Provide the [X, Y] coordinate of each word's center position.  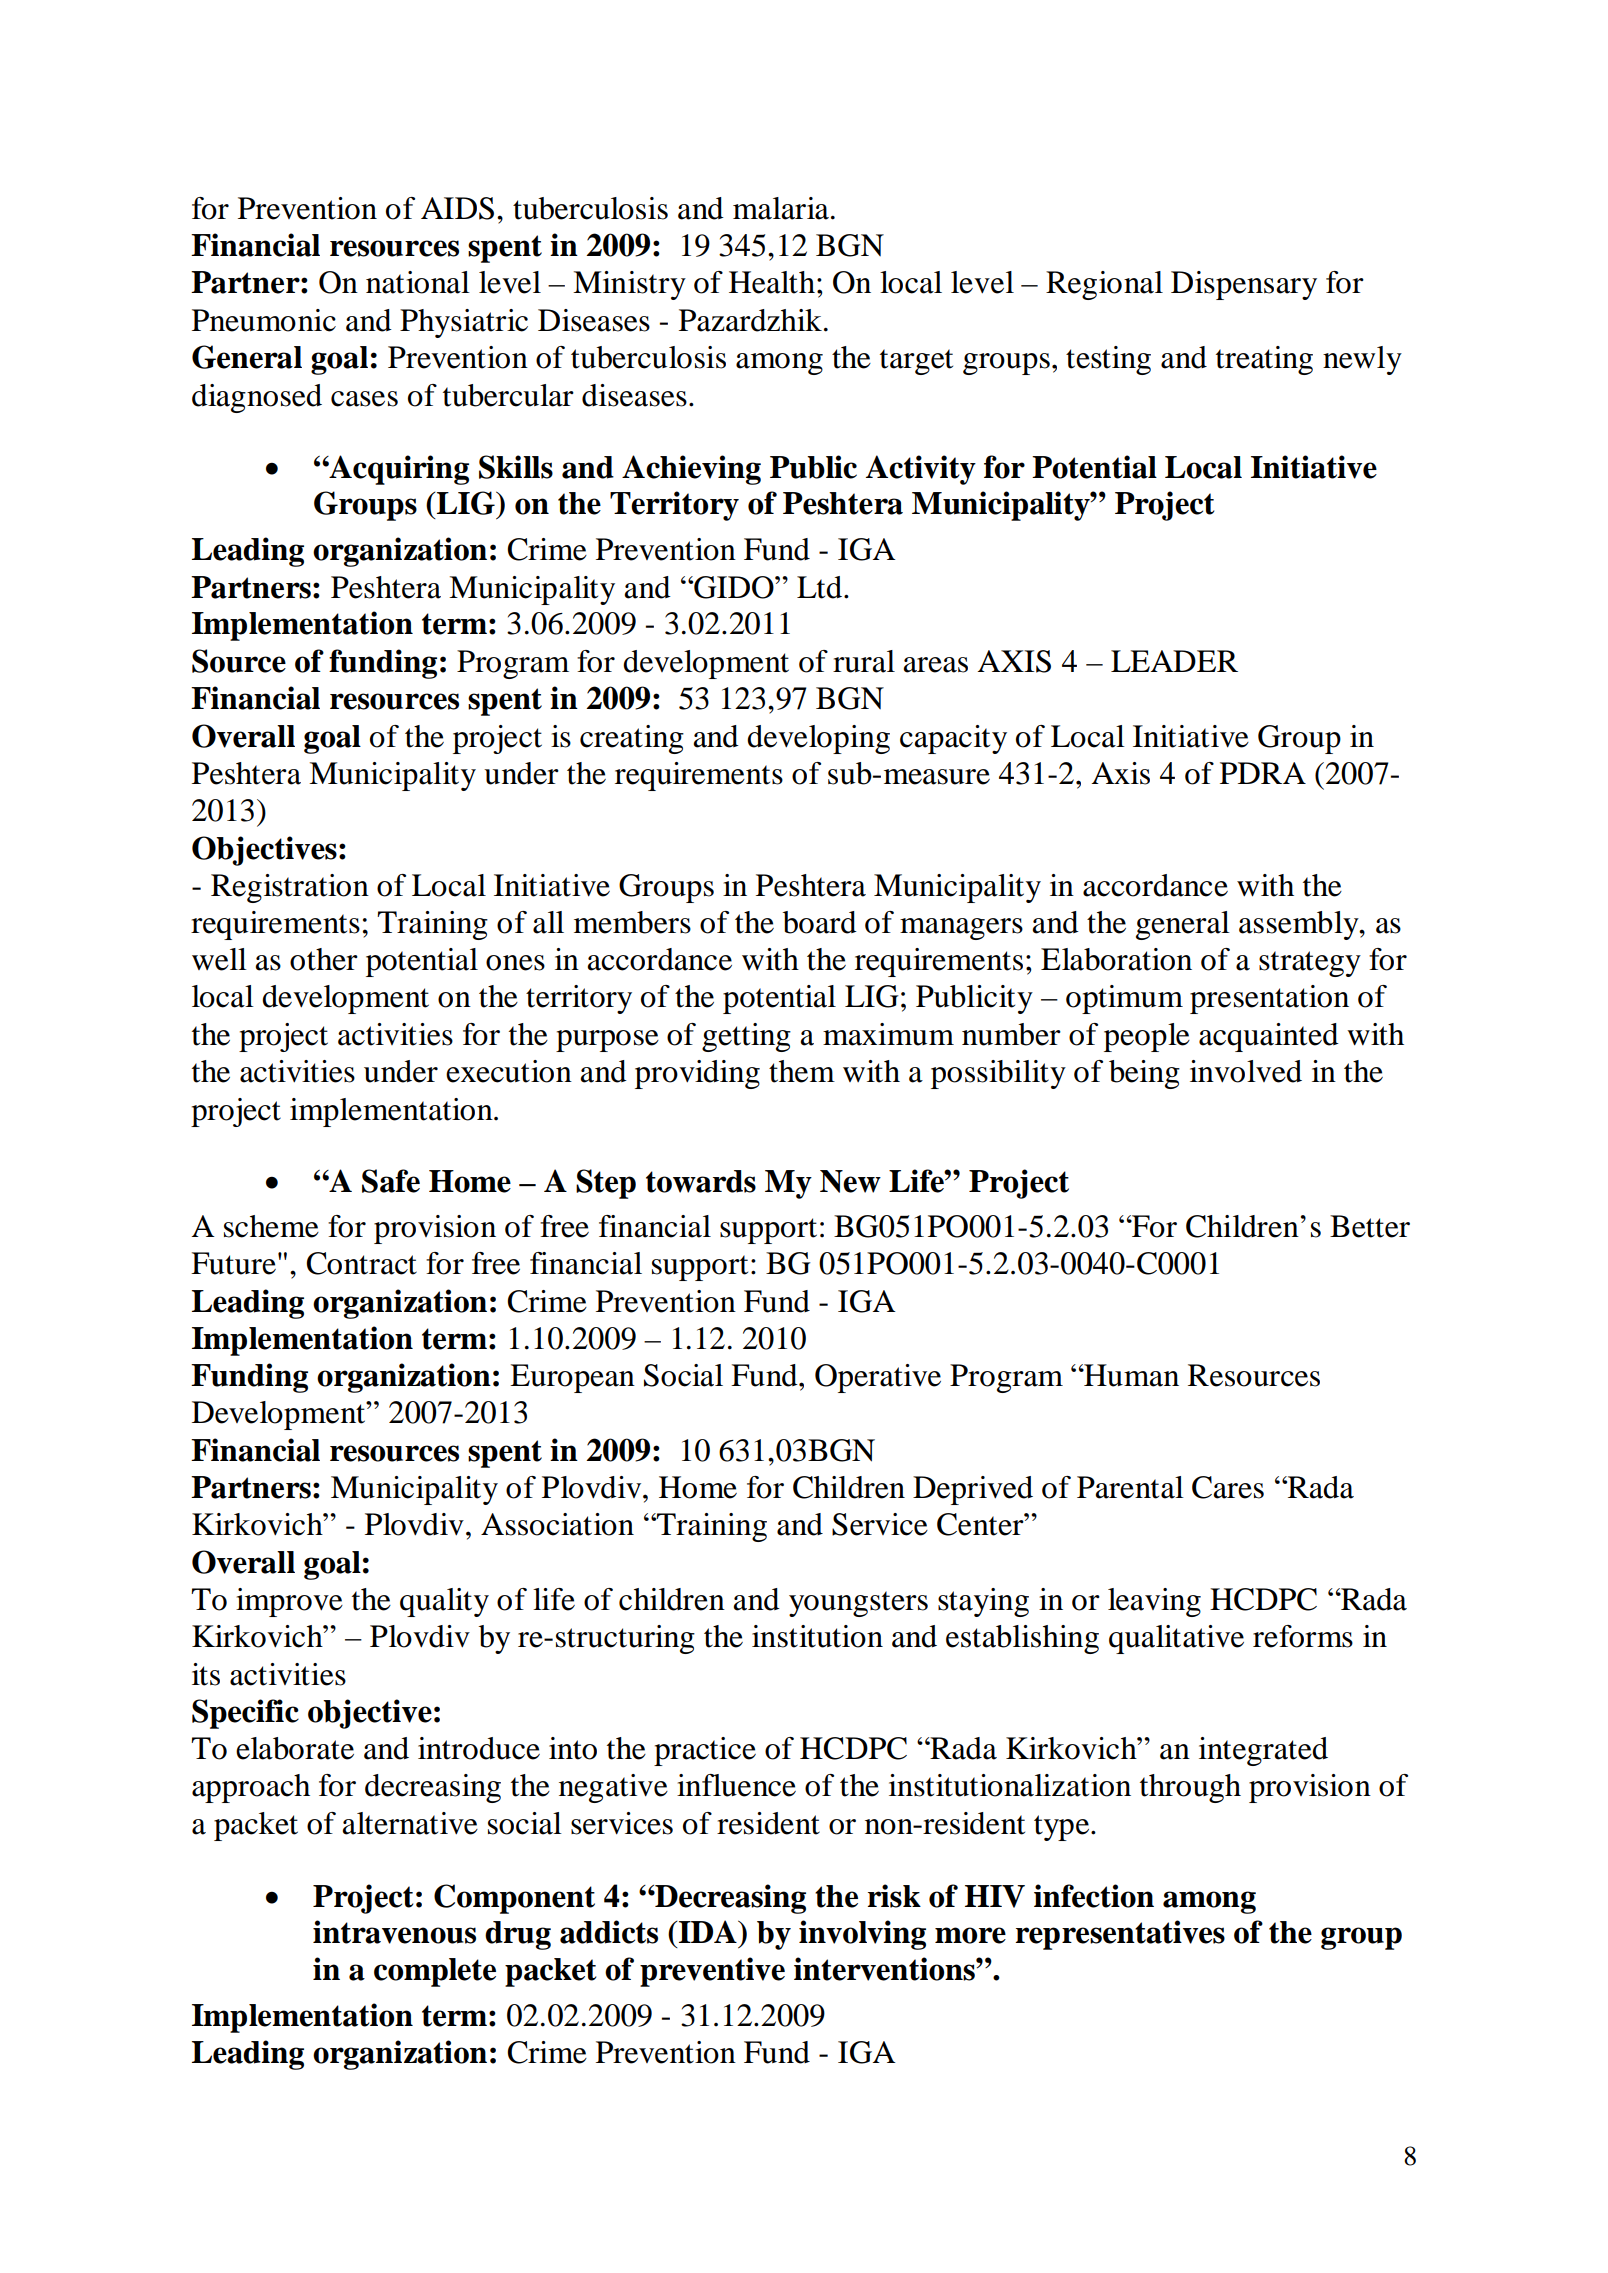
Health [772, 282]
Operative [878, 1378]
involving [862, 1935]
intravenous [394, 1932]
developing [818, 739]
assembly [1300, 925]
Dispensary [1244, 285]
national [418, 282]
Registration [290, 888]
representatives [1120, 1935]
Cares [1228, 1487]
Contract [361, 1263]
